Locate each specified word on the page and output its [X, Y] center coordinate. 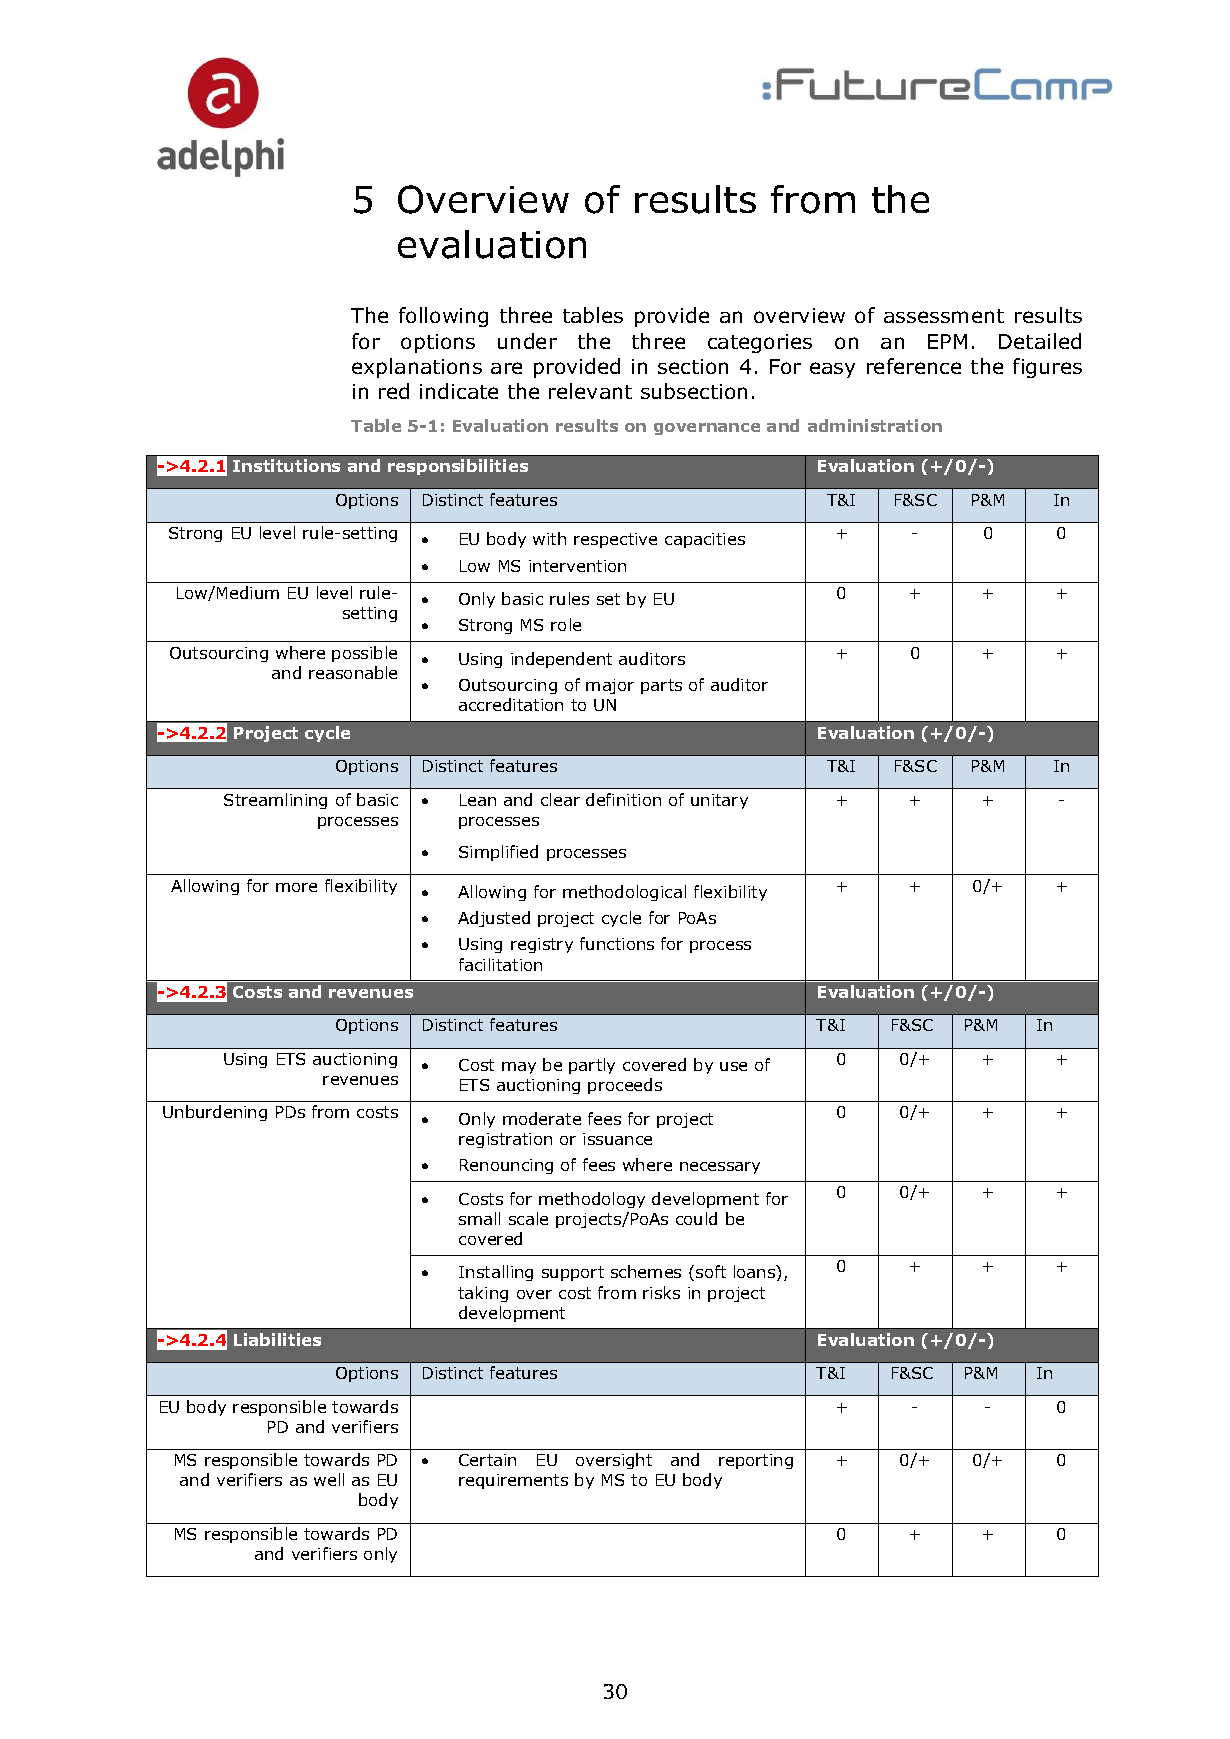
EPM [947, 341]
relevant [590, 391]
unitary [719, 801]
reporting [756, 1461]
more [296, 887]
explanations [417, 368]
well [329, 1479]
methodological [624, 893]
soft [711, 1271]
